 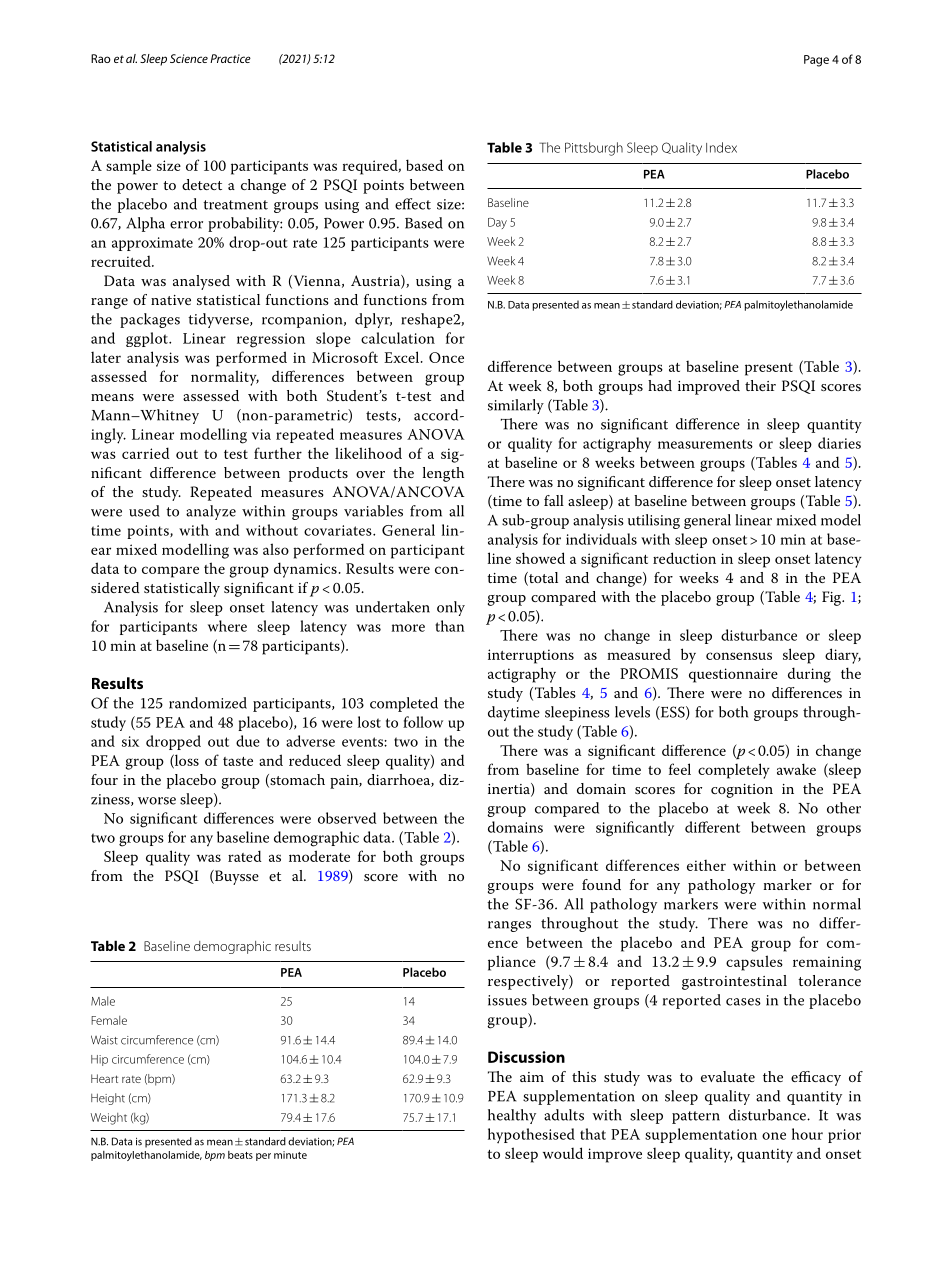 I want to click on similarly, so click(x=516, y=406).
